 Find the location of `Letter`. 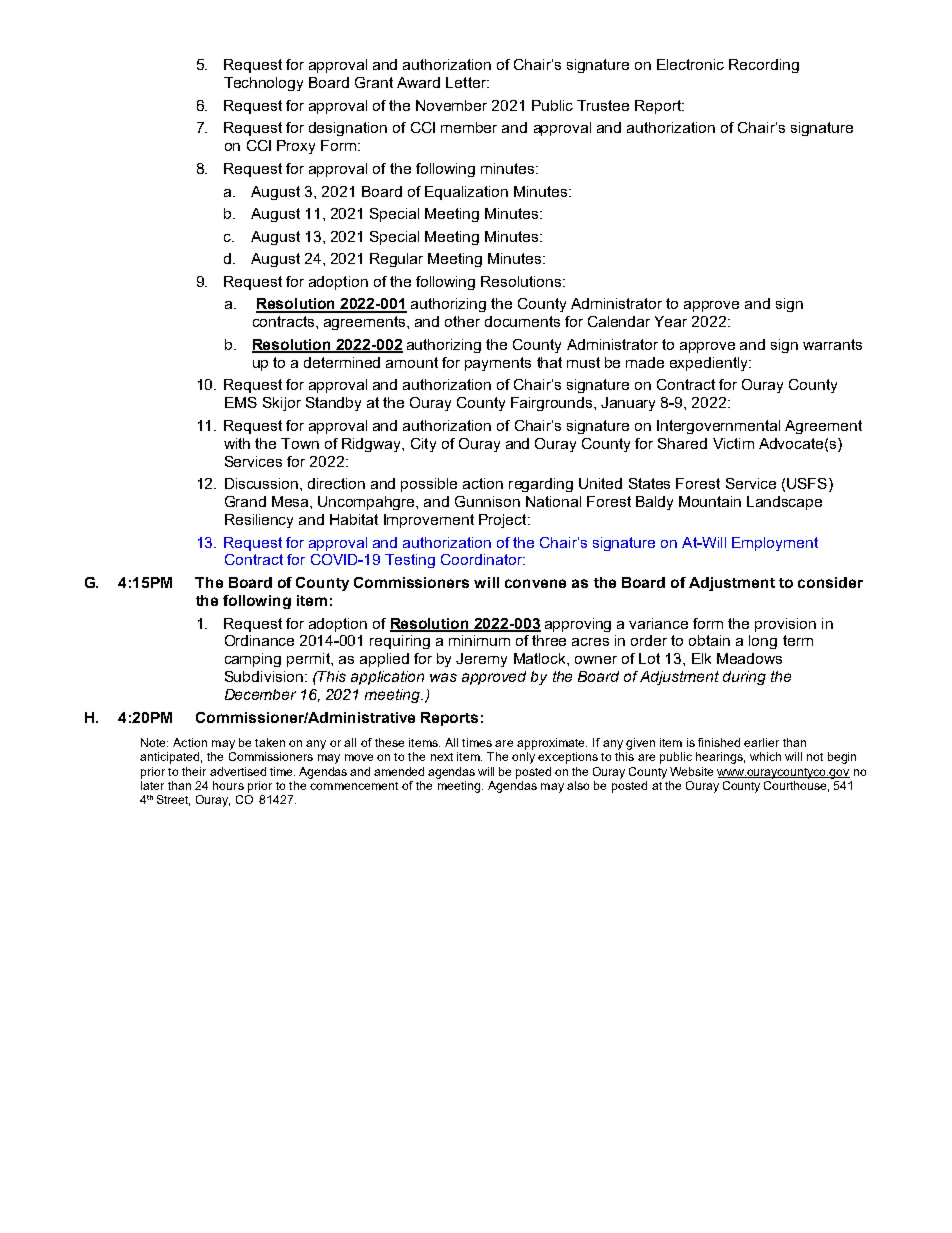

Letter is located at coordinates (467, 82).
